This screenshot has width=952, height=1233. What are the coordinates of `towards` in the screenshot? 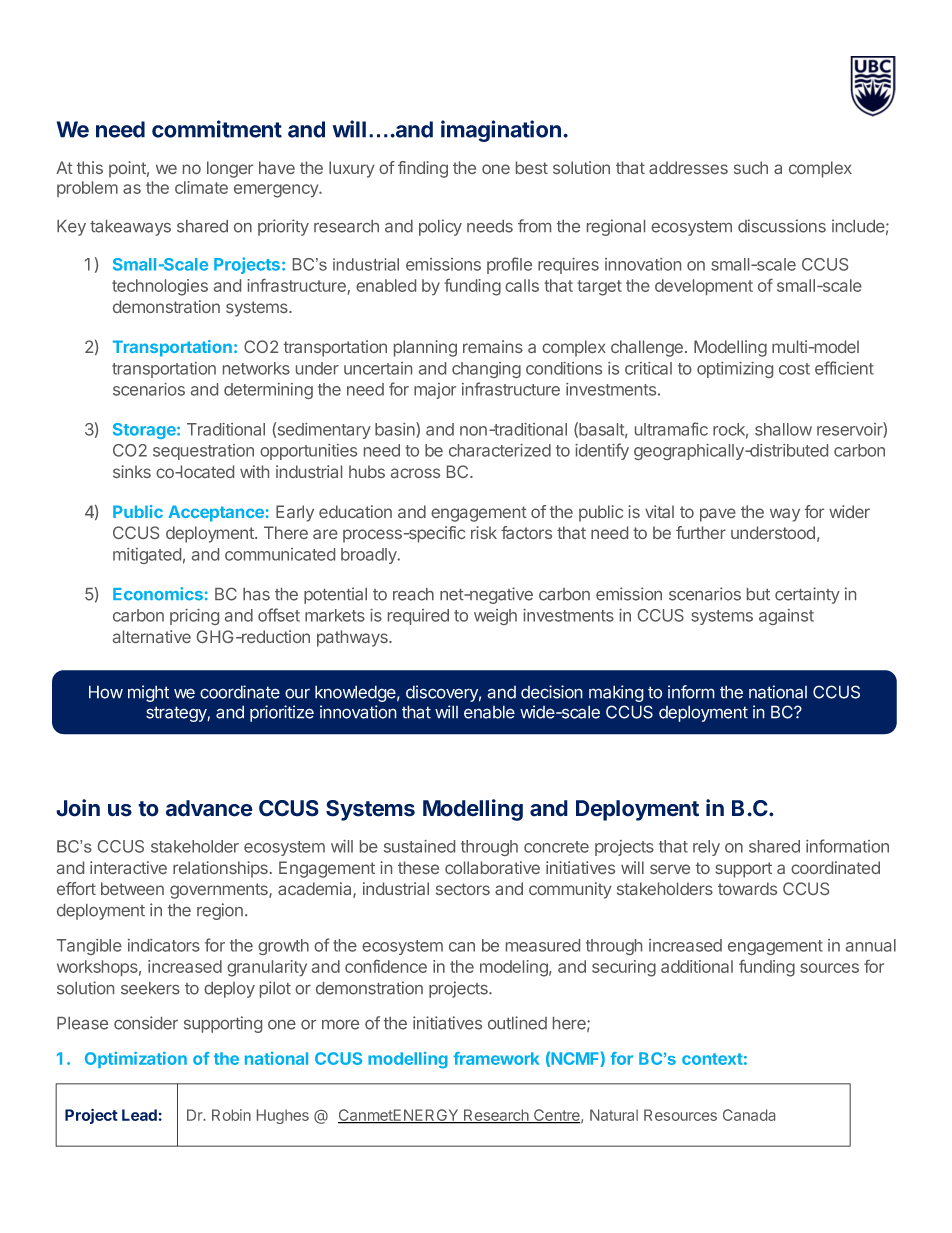 It's located at (747, 888).
